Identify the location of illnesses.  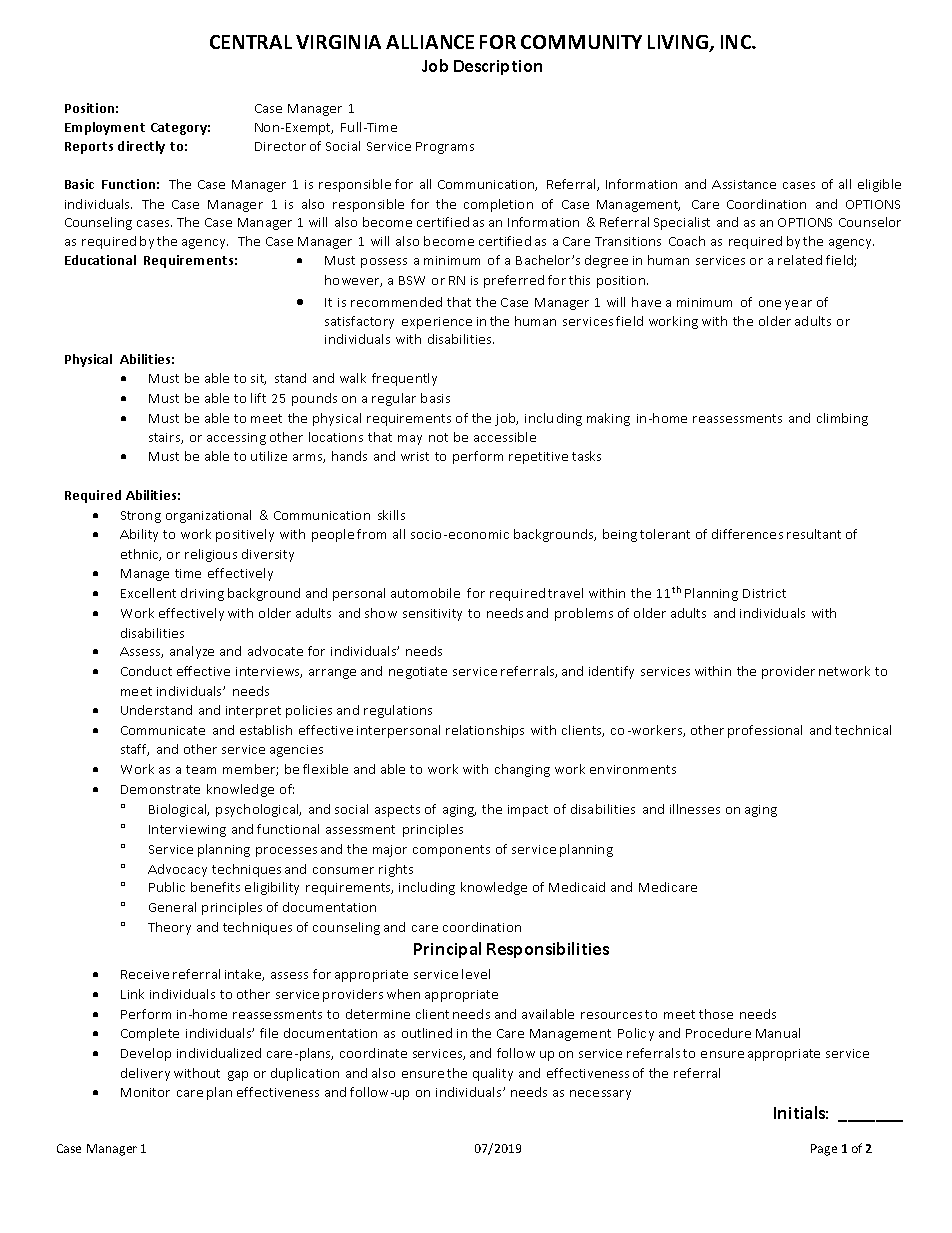
(695, 809).
